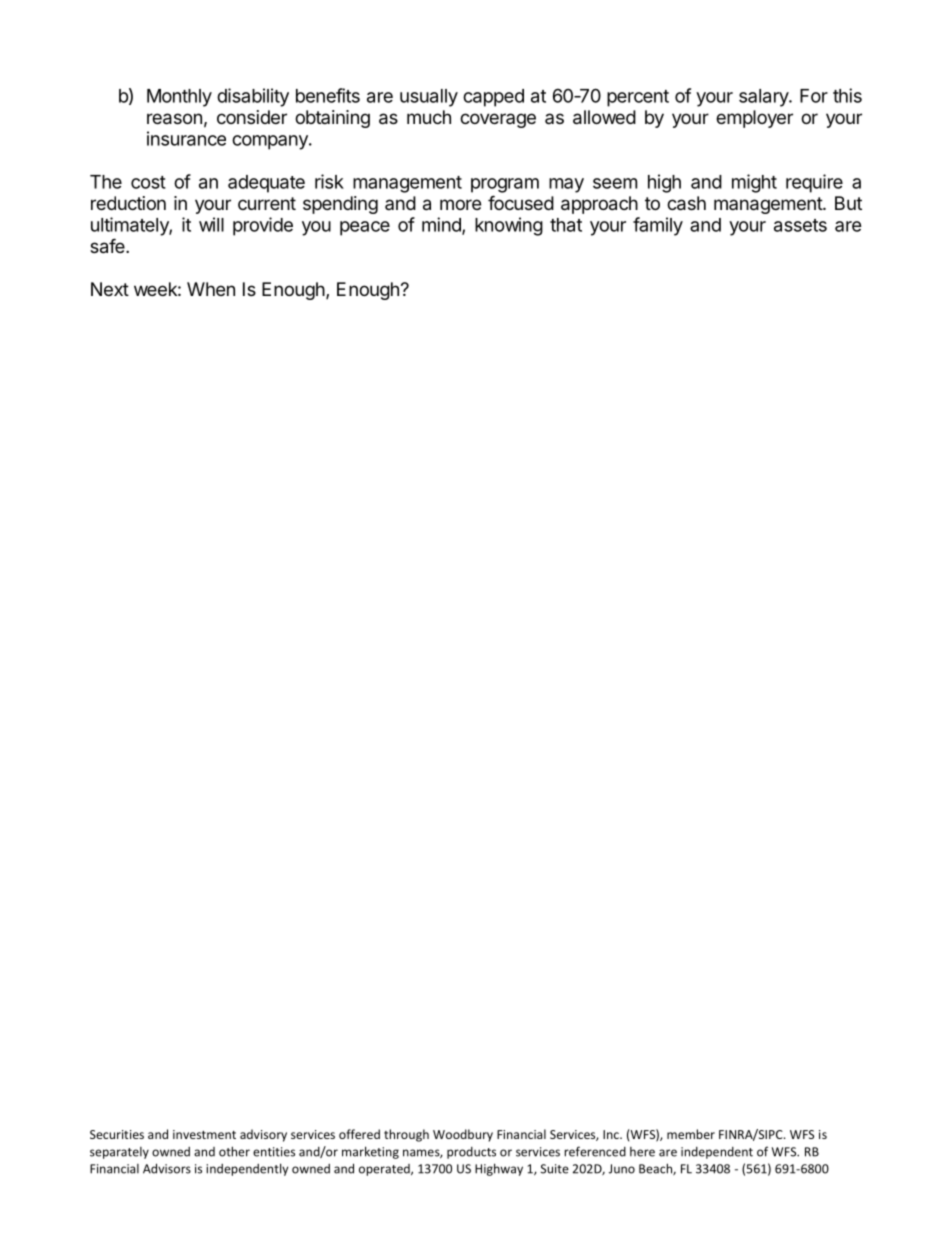 The width and height of the screenshot is (952, 1233). Describe the element at coordinates (509, 226) in the screenshot. I see `knowing` at that location.
